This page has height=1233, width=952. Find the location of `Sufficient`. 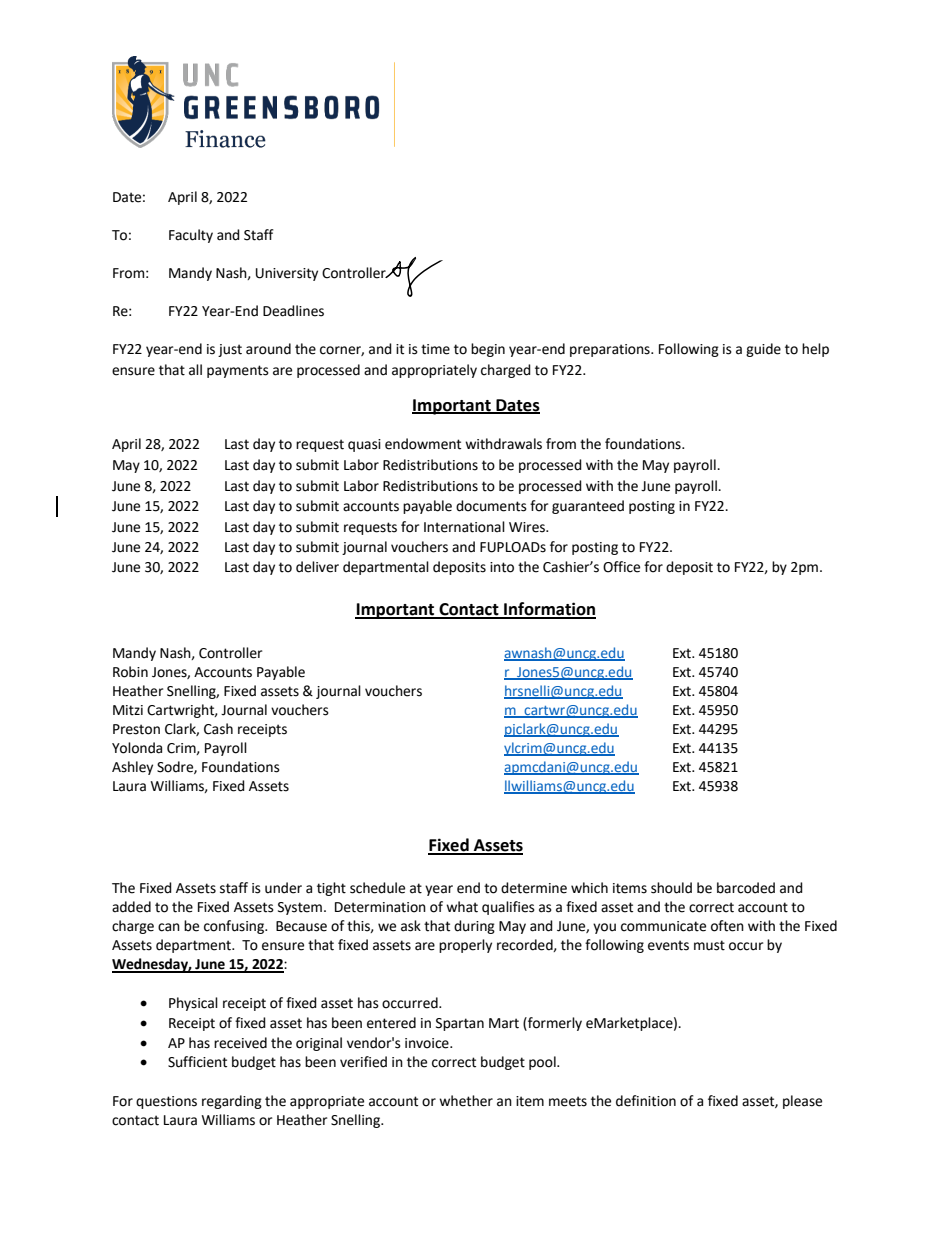

Sufficient is located at coordinates (197, 1062).
